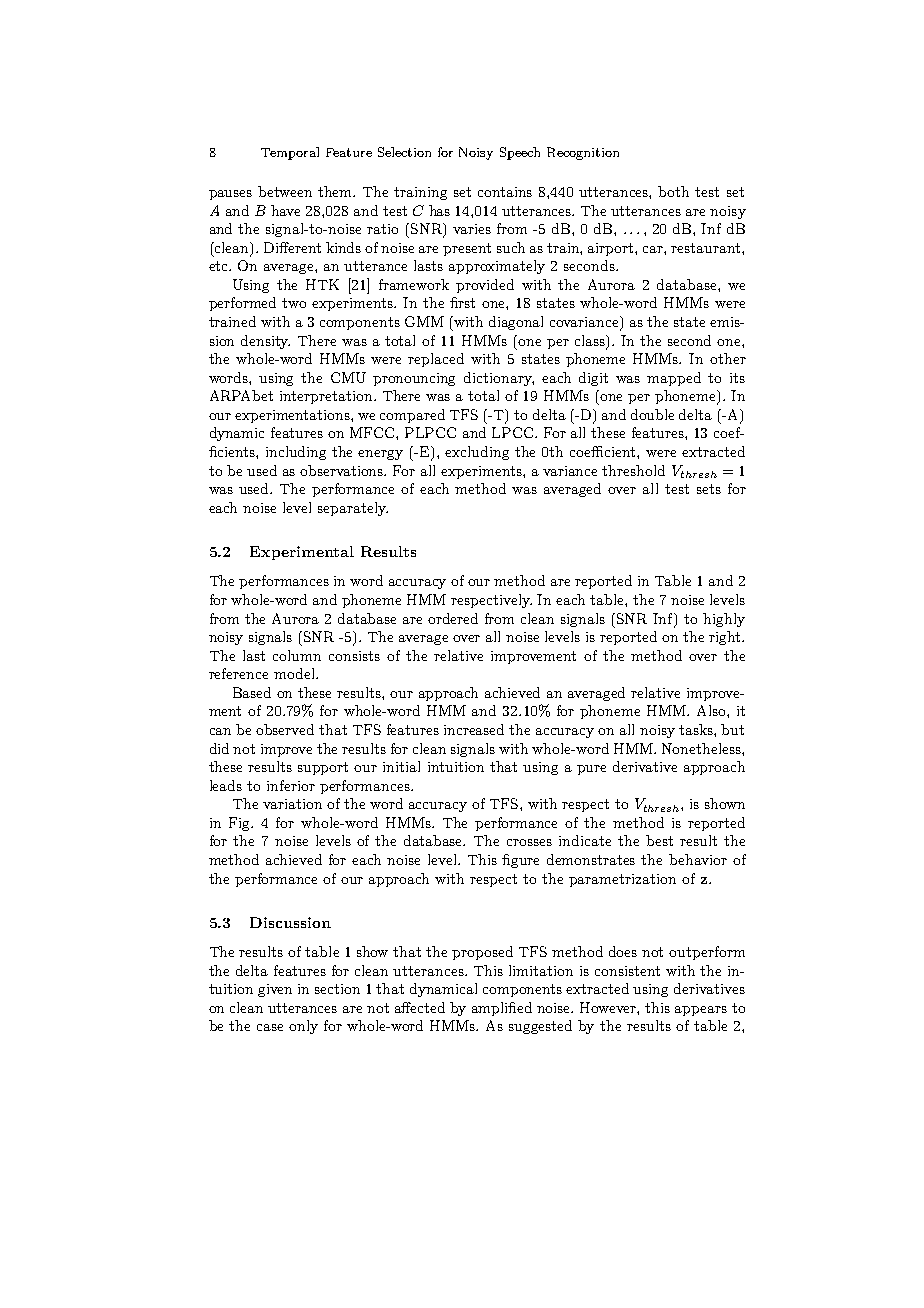 This image has height=1308, width=924. I want to click on dictionary, so click(499, 379).
